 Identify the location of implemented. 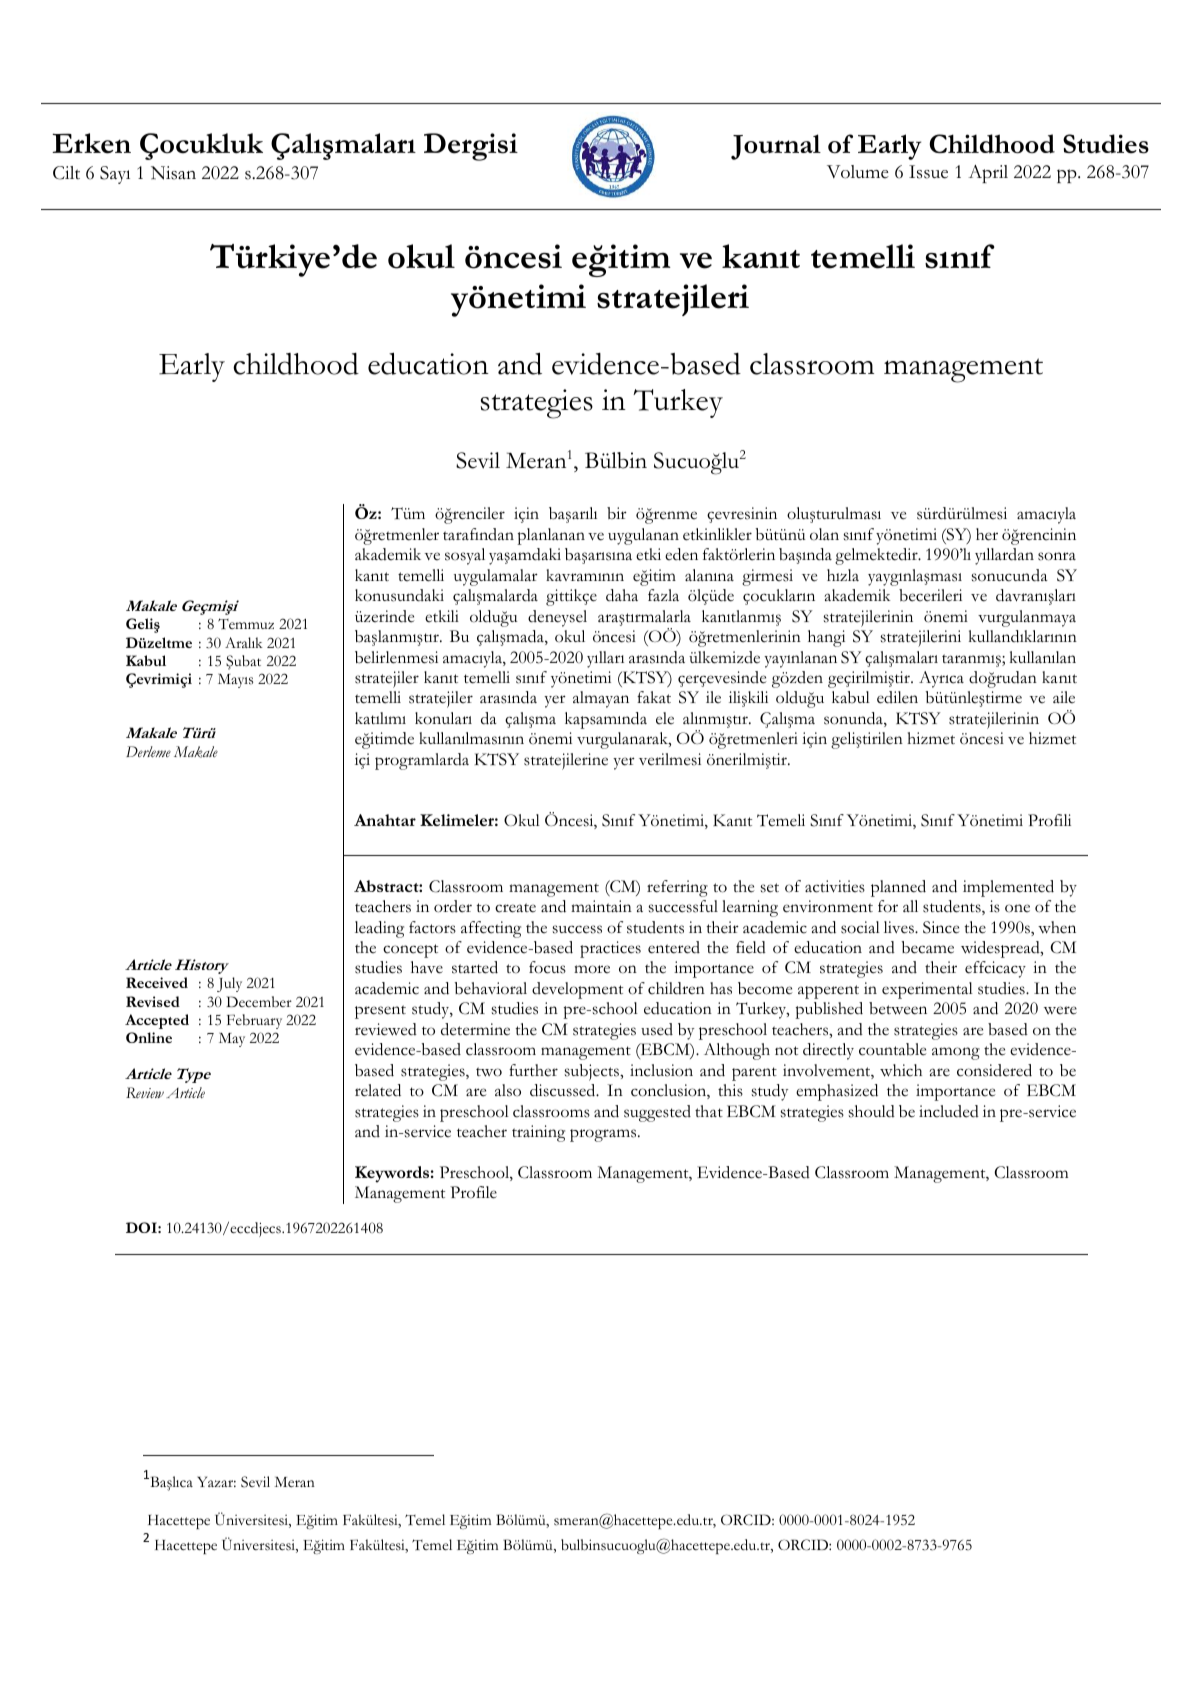
(1008, 888).
